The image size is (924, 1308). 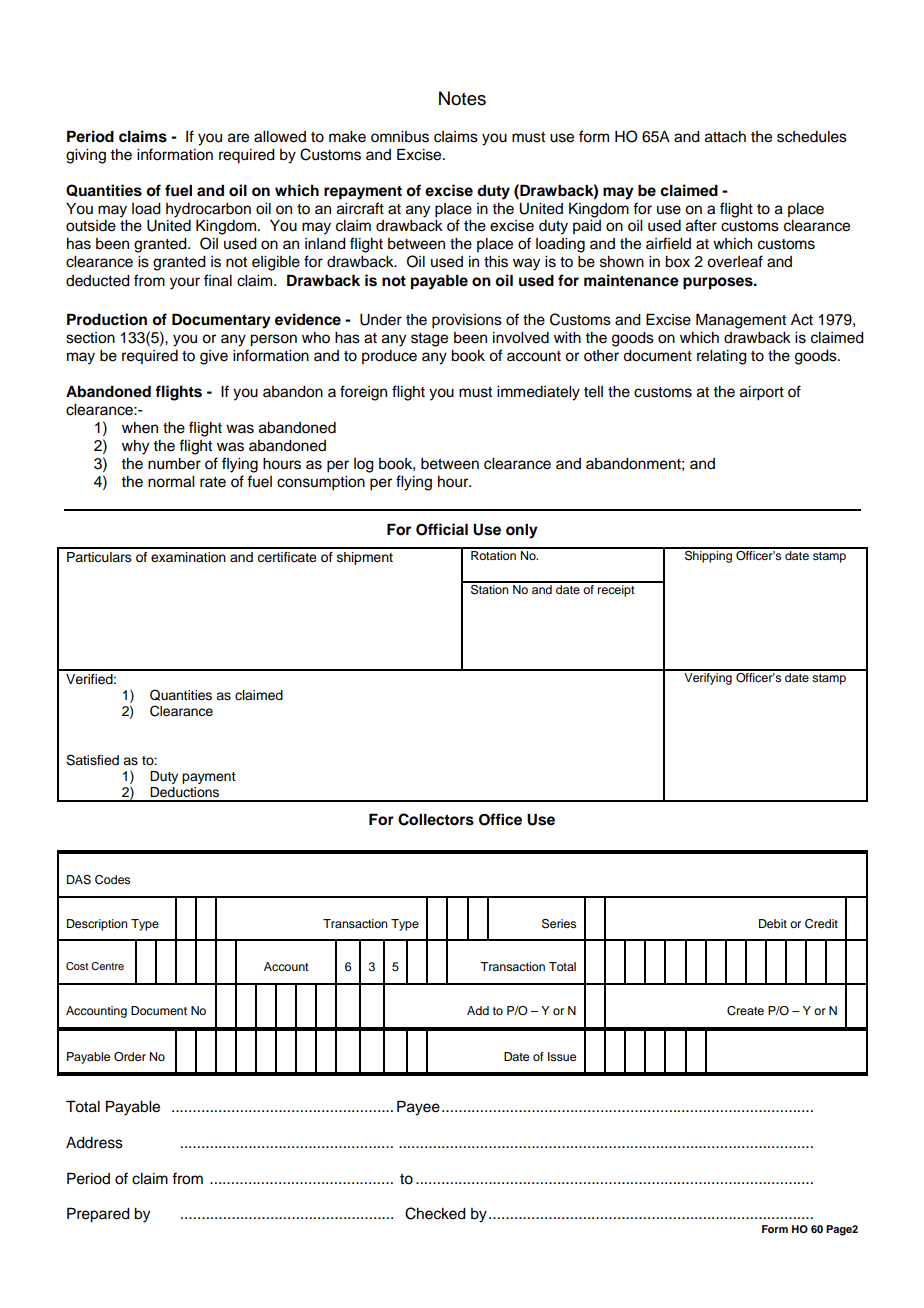 I want to click on giving, so click(x=86, y=156).
